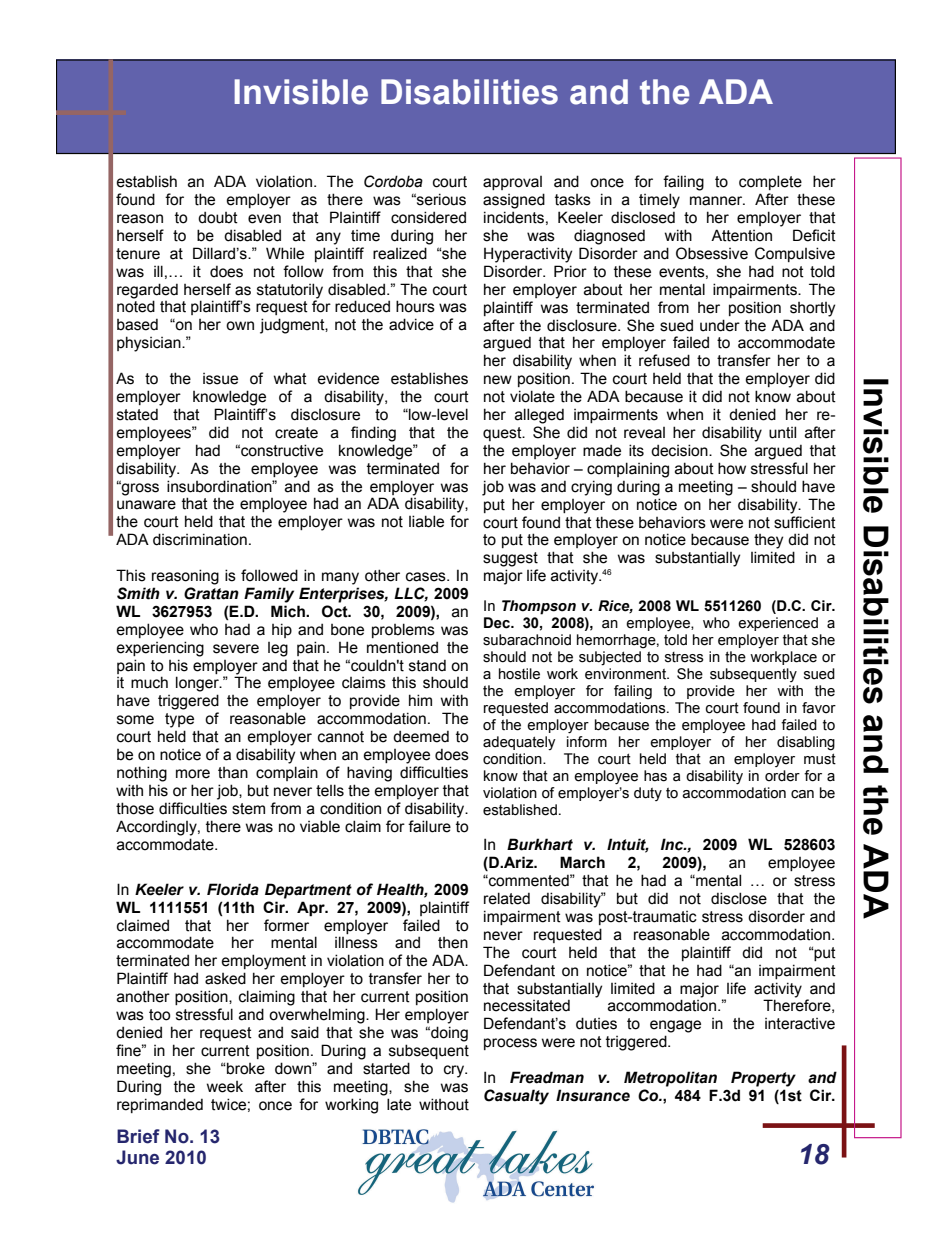 The height and width of the screenshot is (1233, 952). I want to click on assigned, so click(514, 201).
